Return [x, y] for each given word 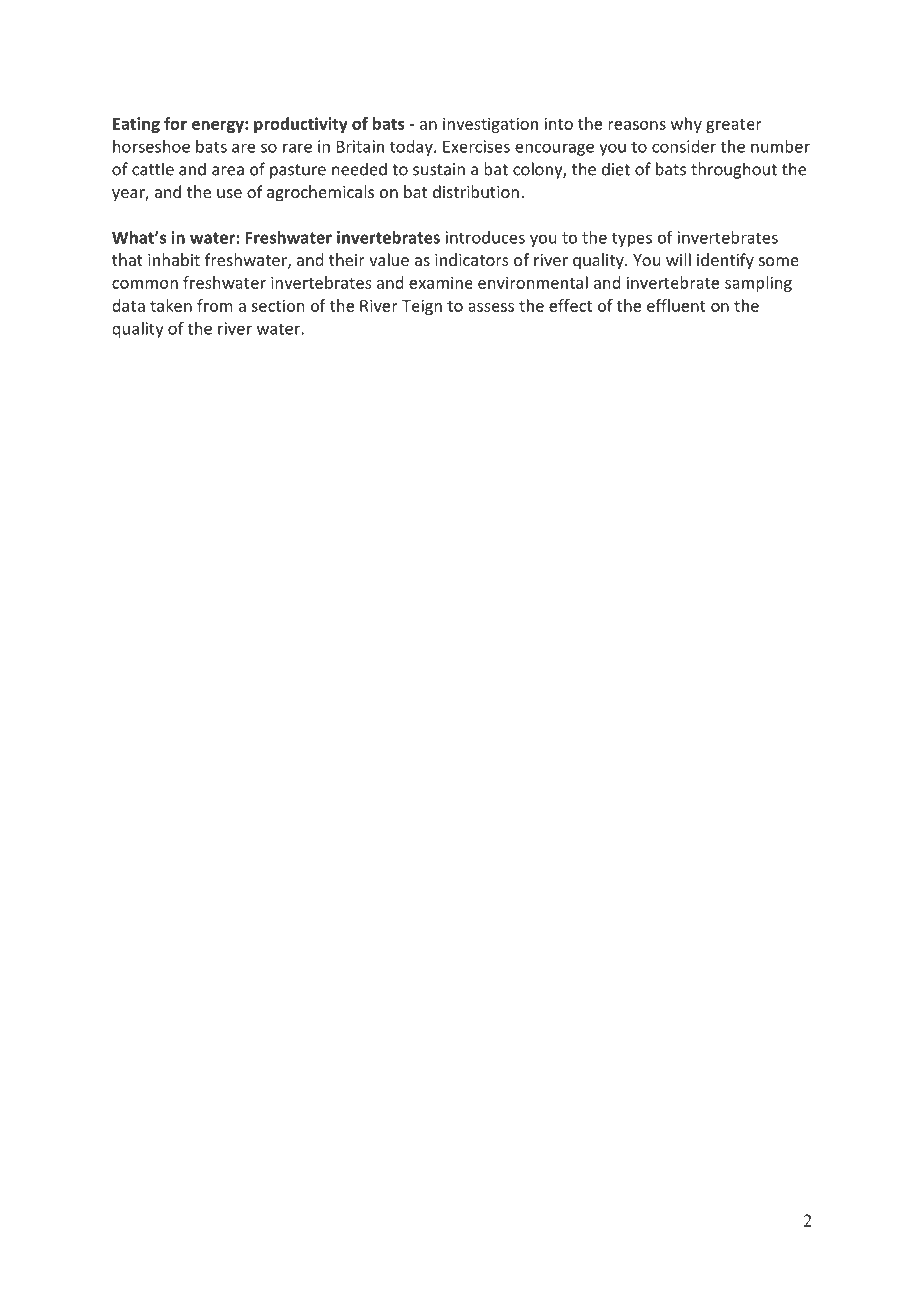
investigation [490, 125]
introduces [485, 237]
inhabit [174, 259]
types [632, 239]
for [175, 123]
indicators [472, 259]
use [229, 193]
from [215, 305]
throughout [734, 170]
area [228, 171]
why [686, 125]
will [678, 259]
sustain [439, 169]
